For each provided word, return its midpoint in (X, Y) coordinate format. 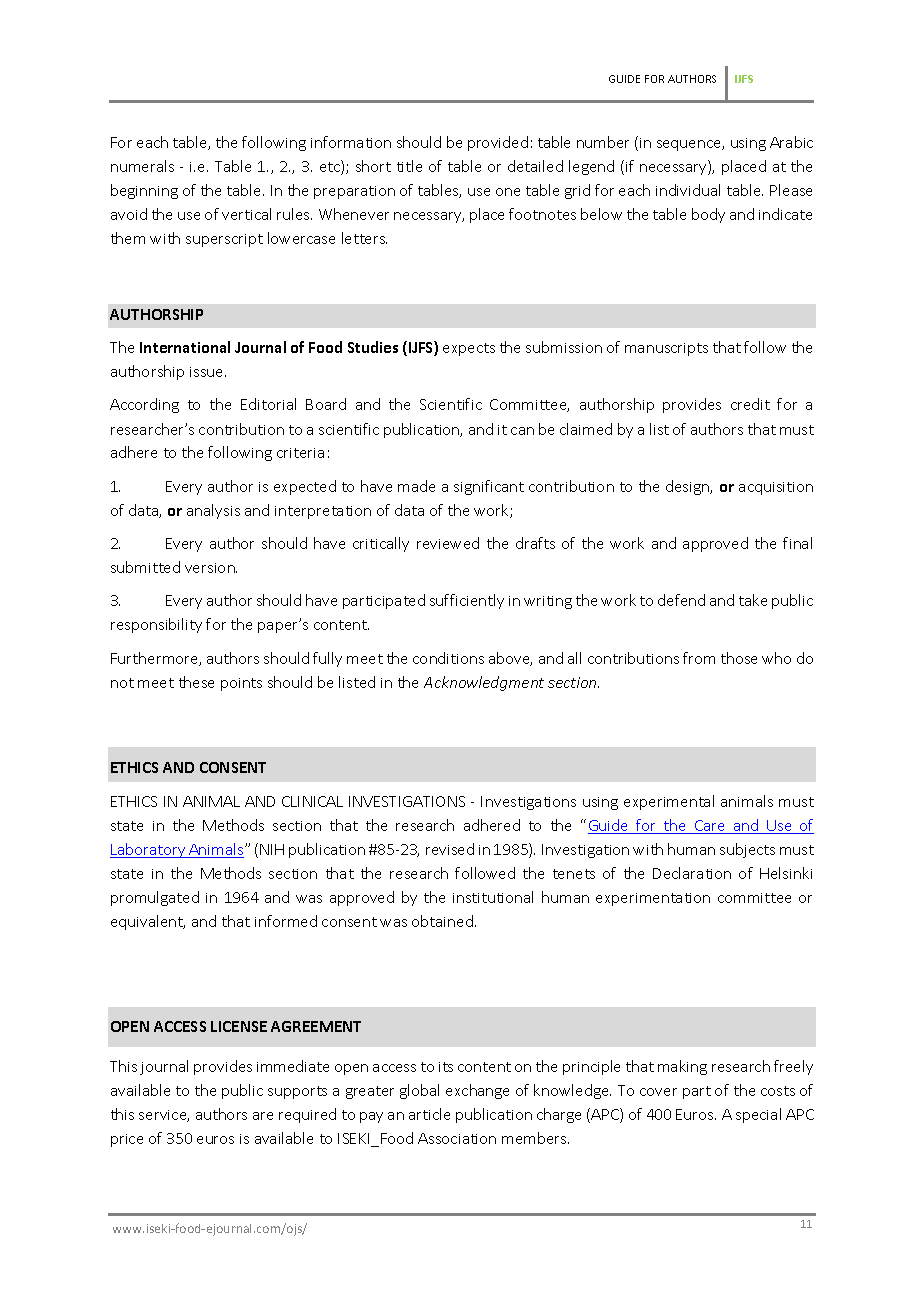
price (127, 1140)
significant (489, 487)
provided (498, 143)
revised (450, 849)
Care (710, 827)
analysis (213, 511)
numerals (142, 166)
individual (688, 190)
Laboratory (149, 850)
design (689, 487)
